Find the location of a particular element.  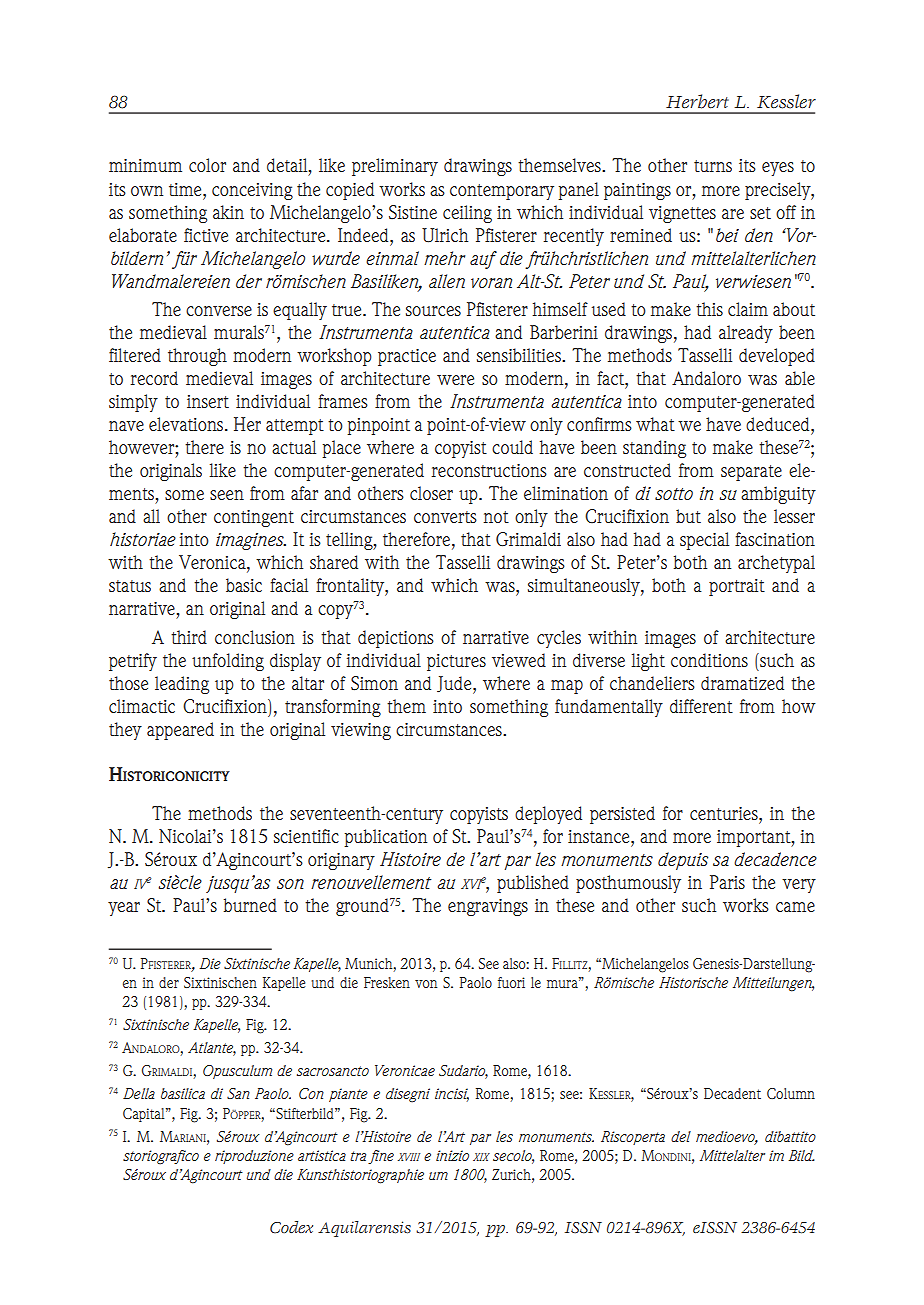

deployed is located at coordinates (548, 815).
